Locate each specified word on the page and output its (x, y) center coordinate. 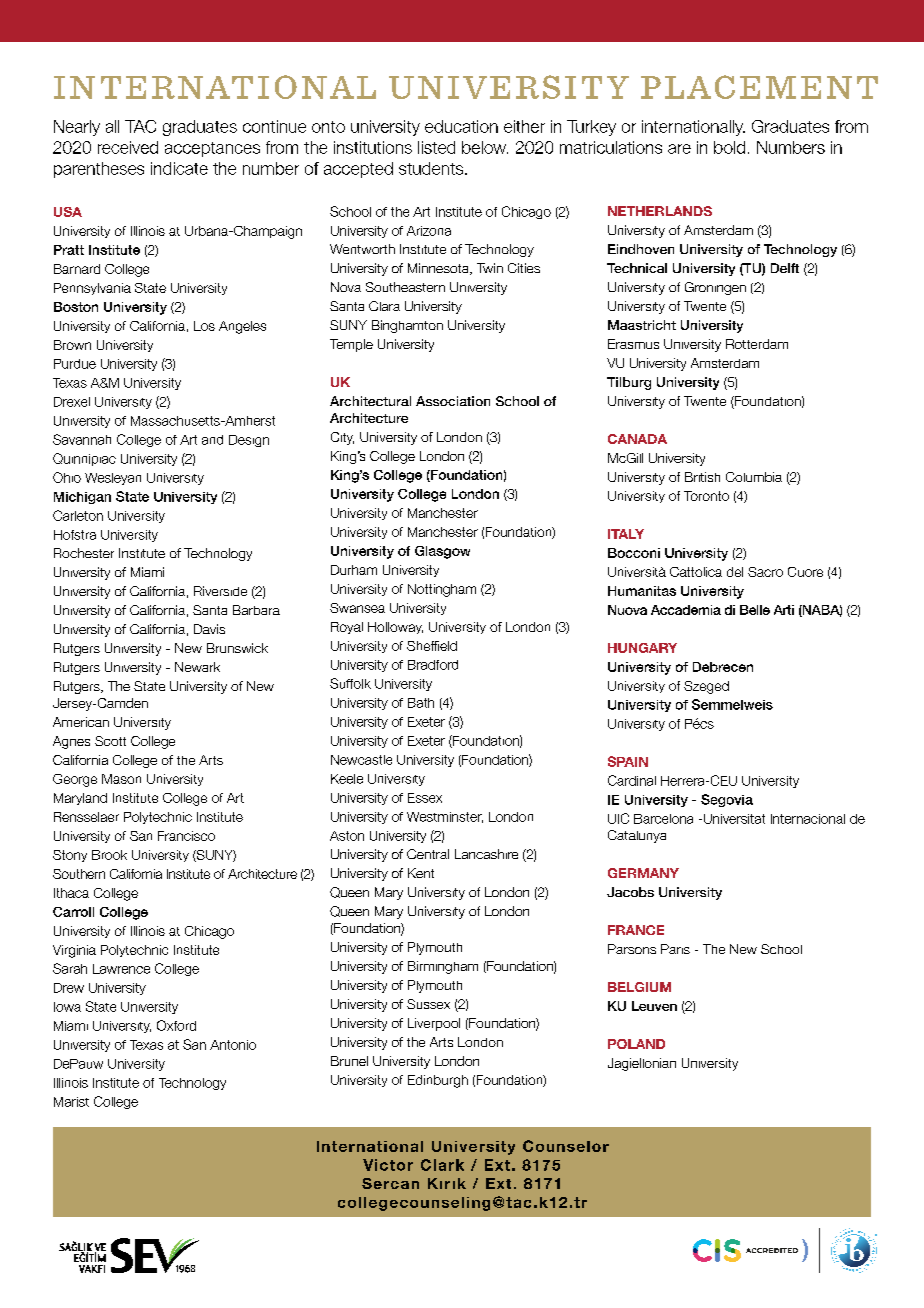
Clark (442, 1165)
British (702, 477)
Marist (71, 1102)
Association (453, 401)
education (461, 126)
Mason (121, 779)
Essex (425, 798)
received (128, 147)
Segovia (727, 800)
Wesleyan (113, 479)
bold (729, 147)
